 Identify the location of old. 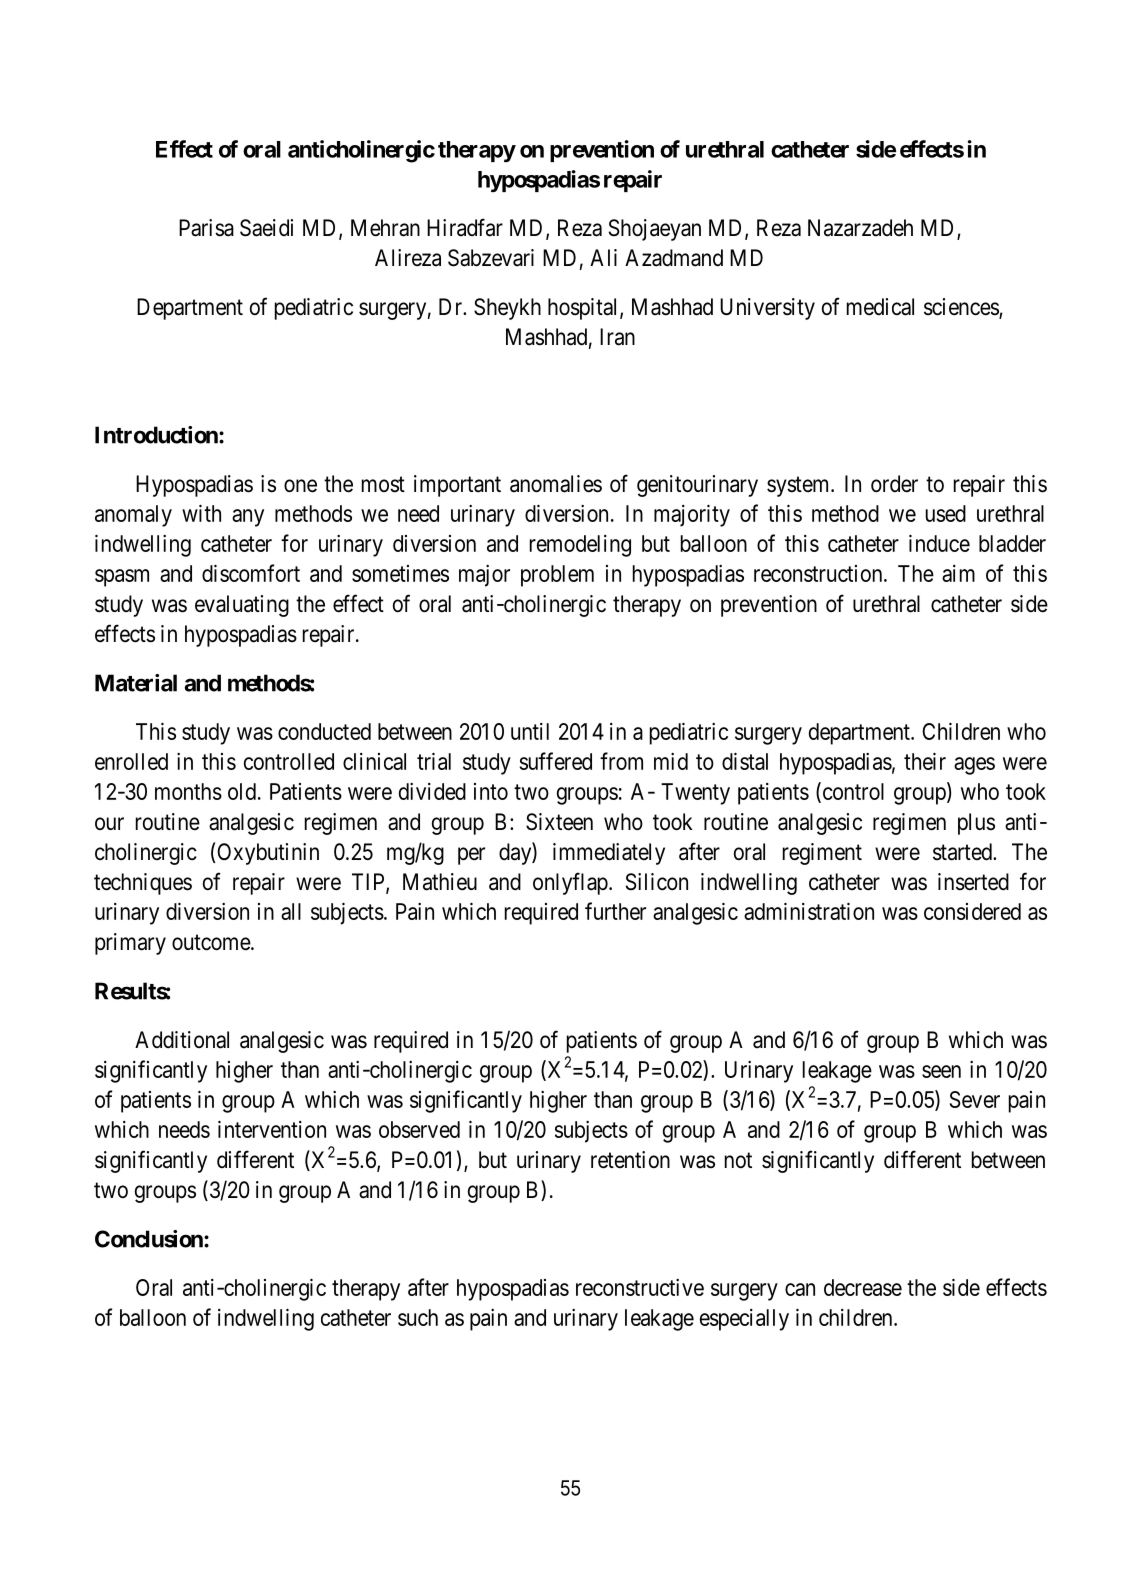
(242, 791).
